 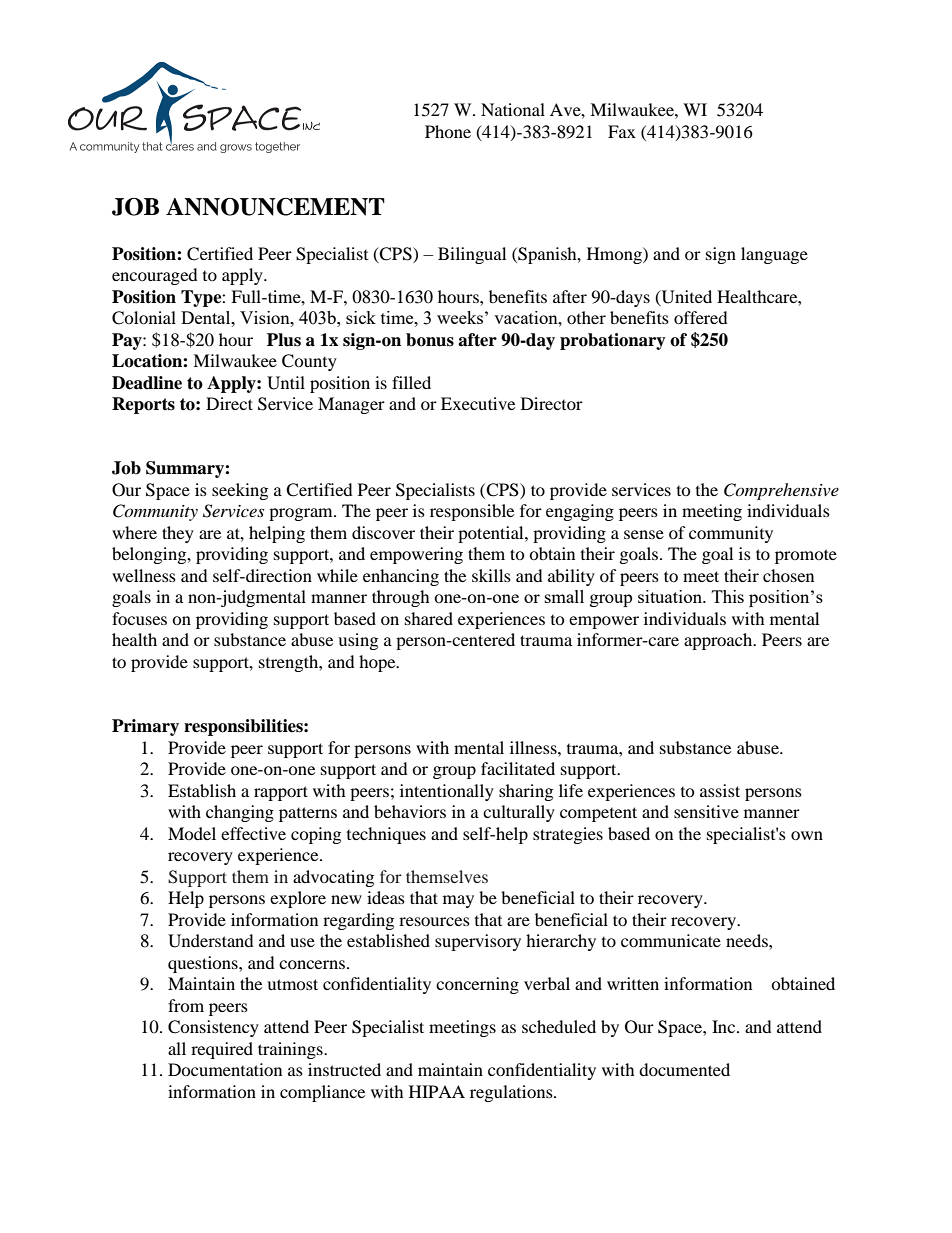 What do you see at coordinates (719, 641) in the screenshot?
I see `approach` at bounding box center [719, 641].
